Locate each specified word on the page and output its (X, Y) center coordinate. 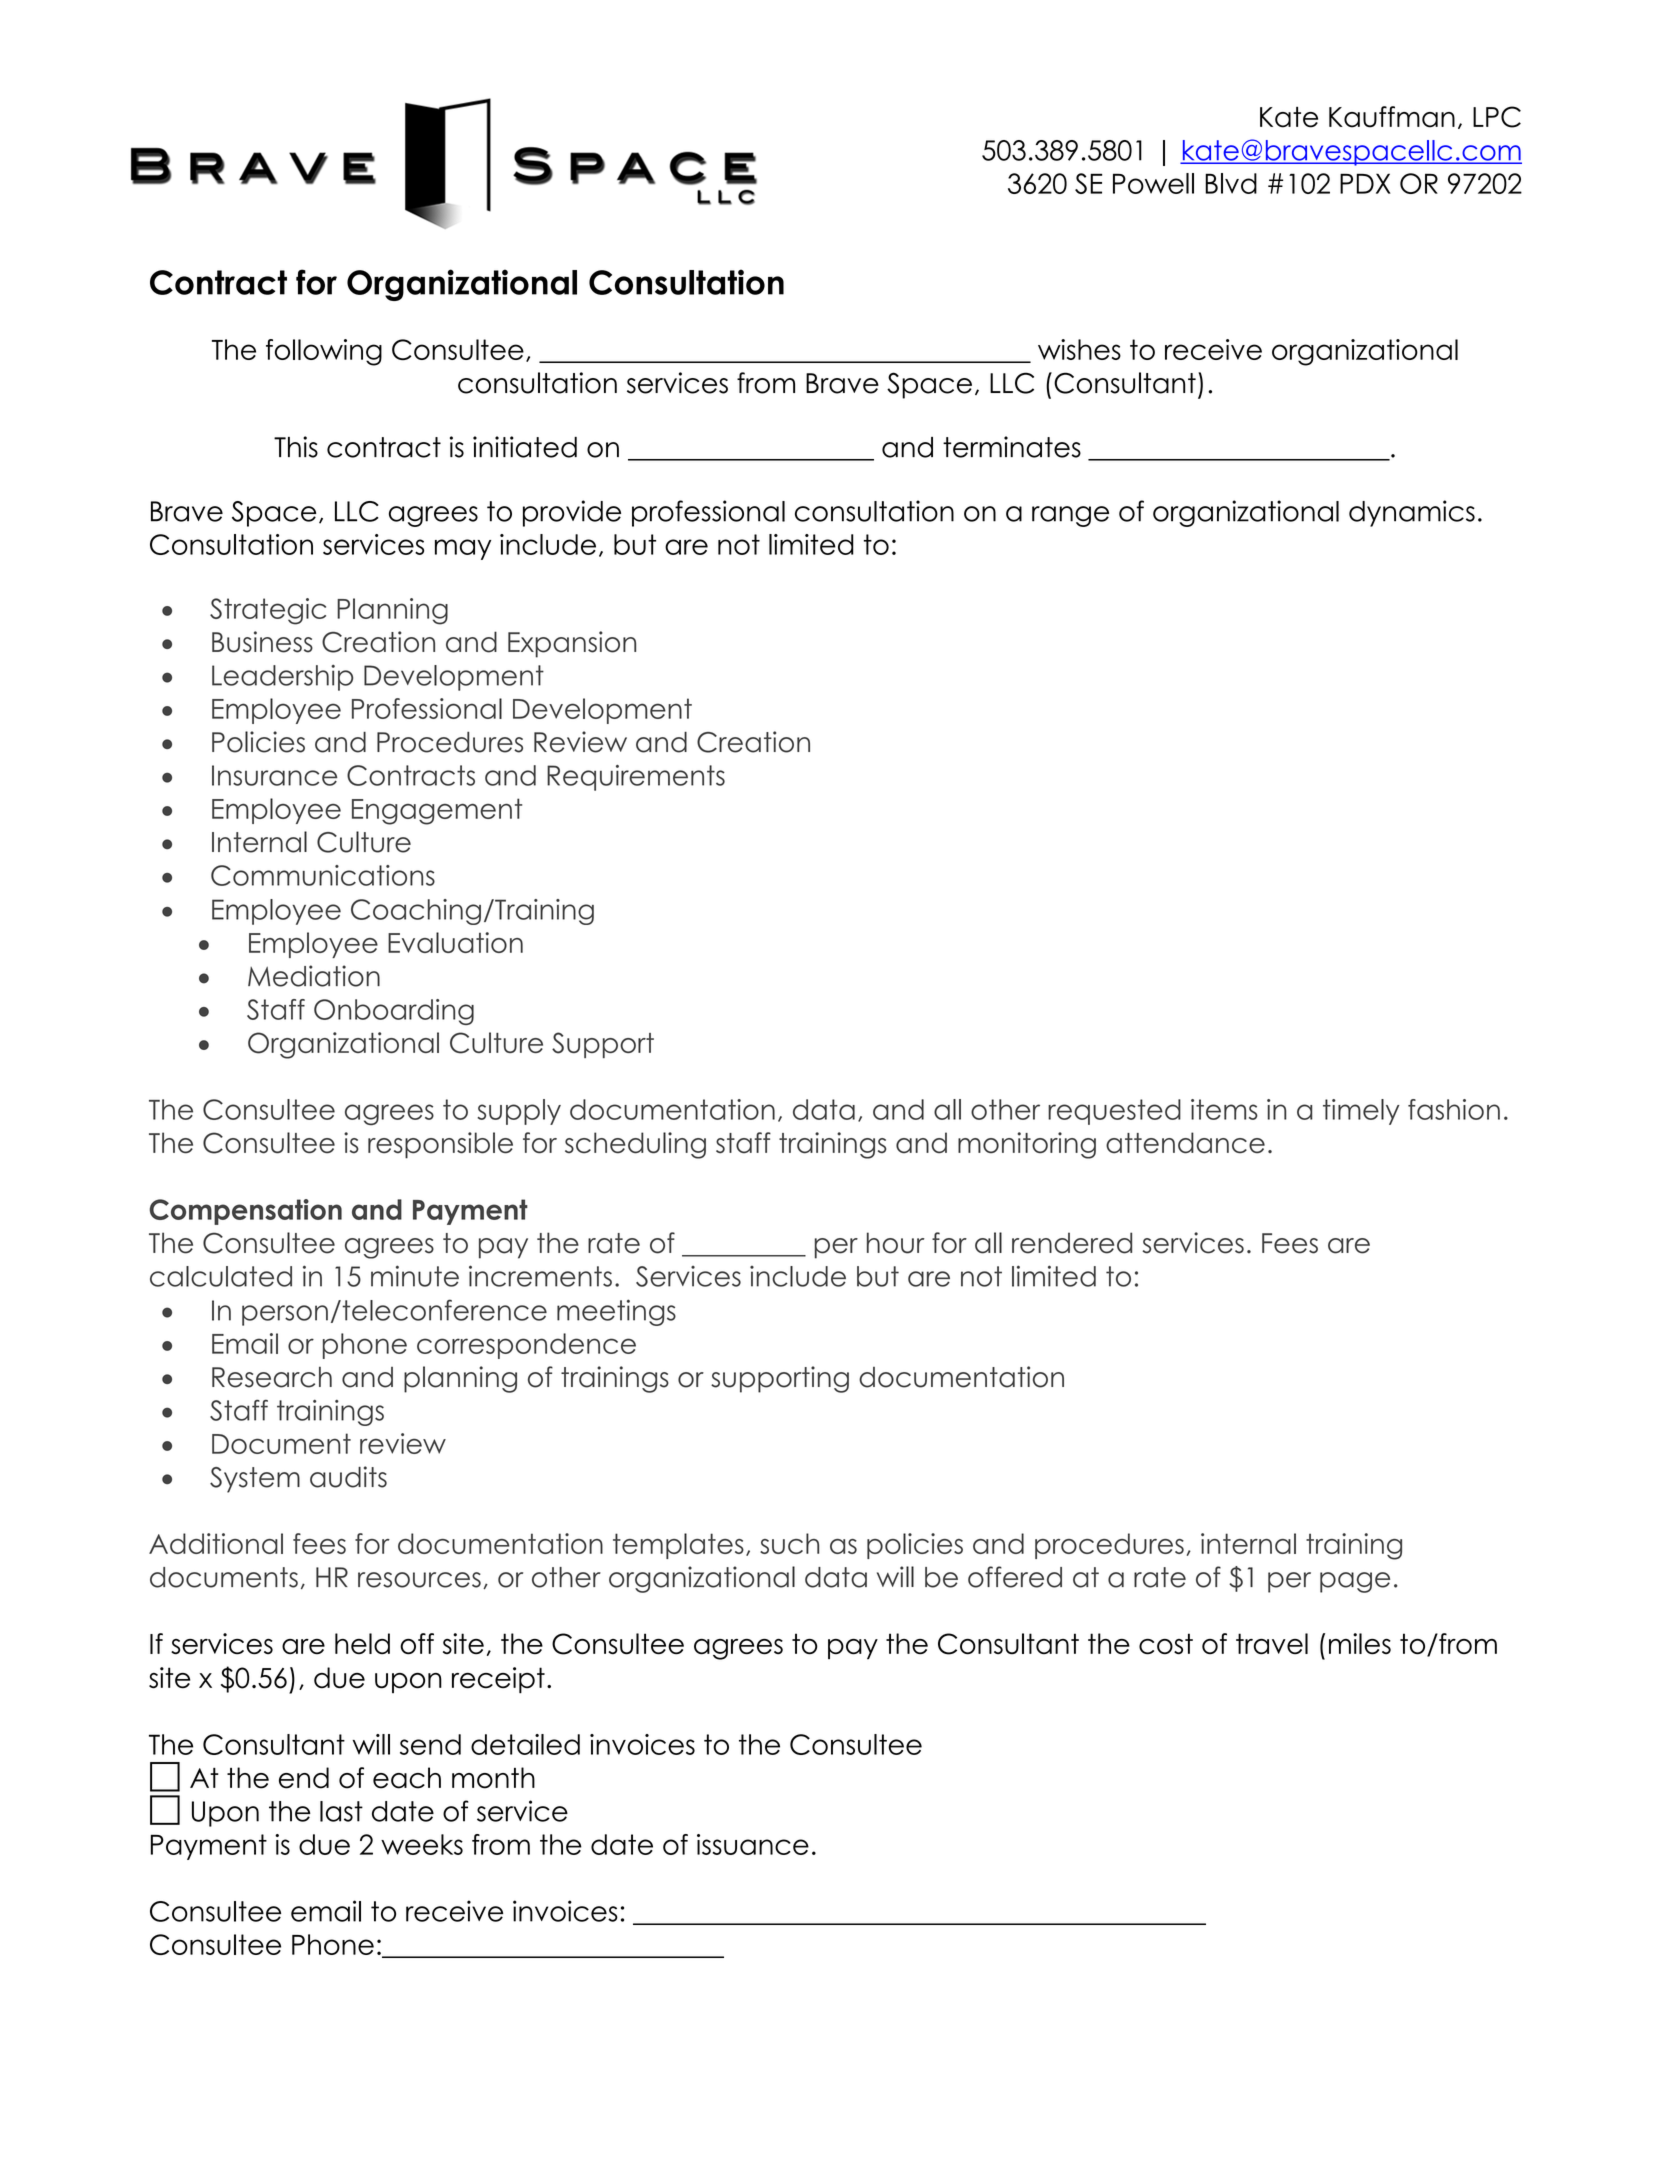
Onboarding (394, 1012)
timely (1361, 1112)
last (341, 1811)
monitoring (1027, 1145)
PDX (1365, 183)
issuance (753, 1844)
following (324, 352)
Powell (1153, 183)
